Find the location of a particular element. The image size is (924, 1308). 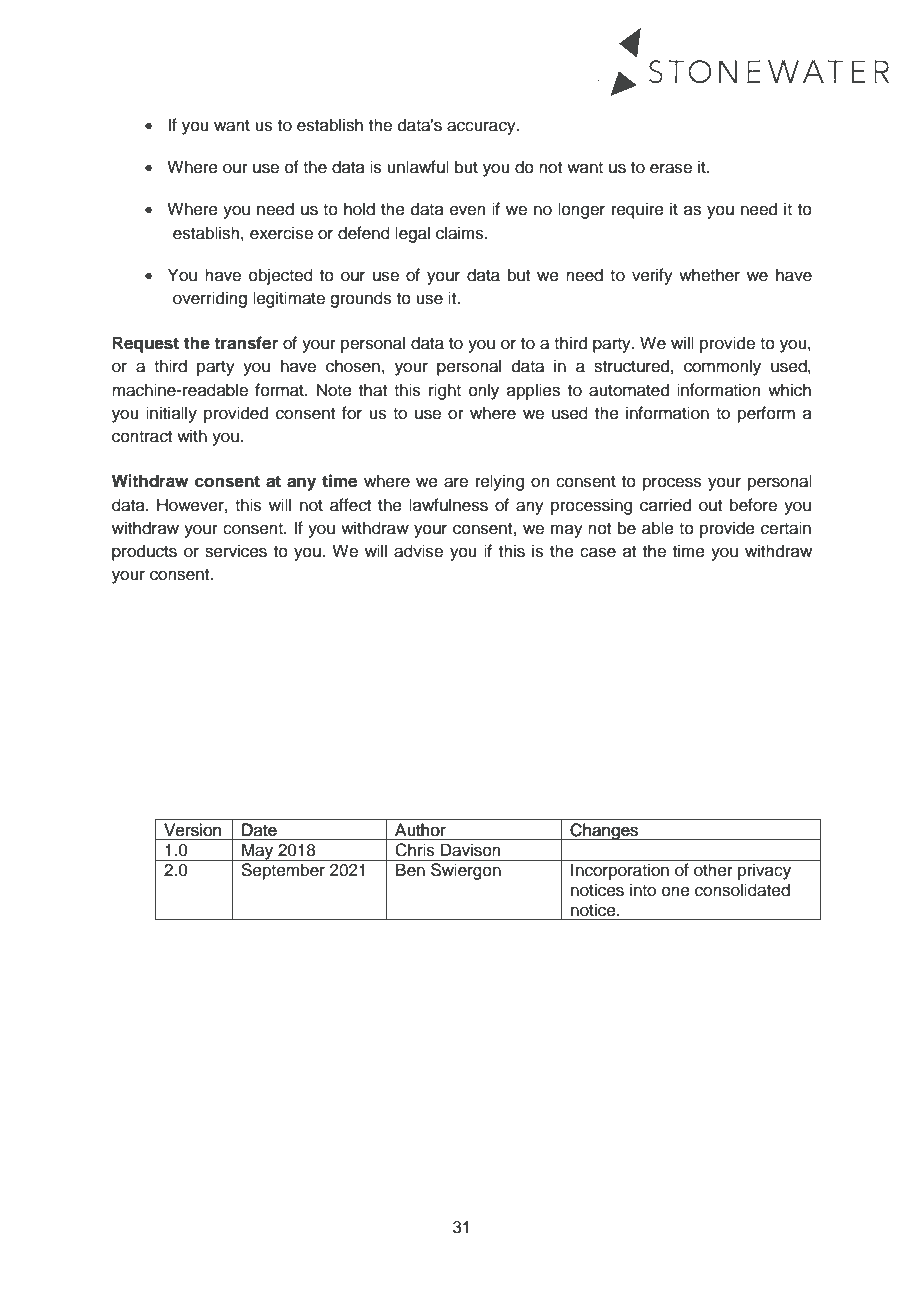

are is located at coordinates (456, 482).
